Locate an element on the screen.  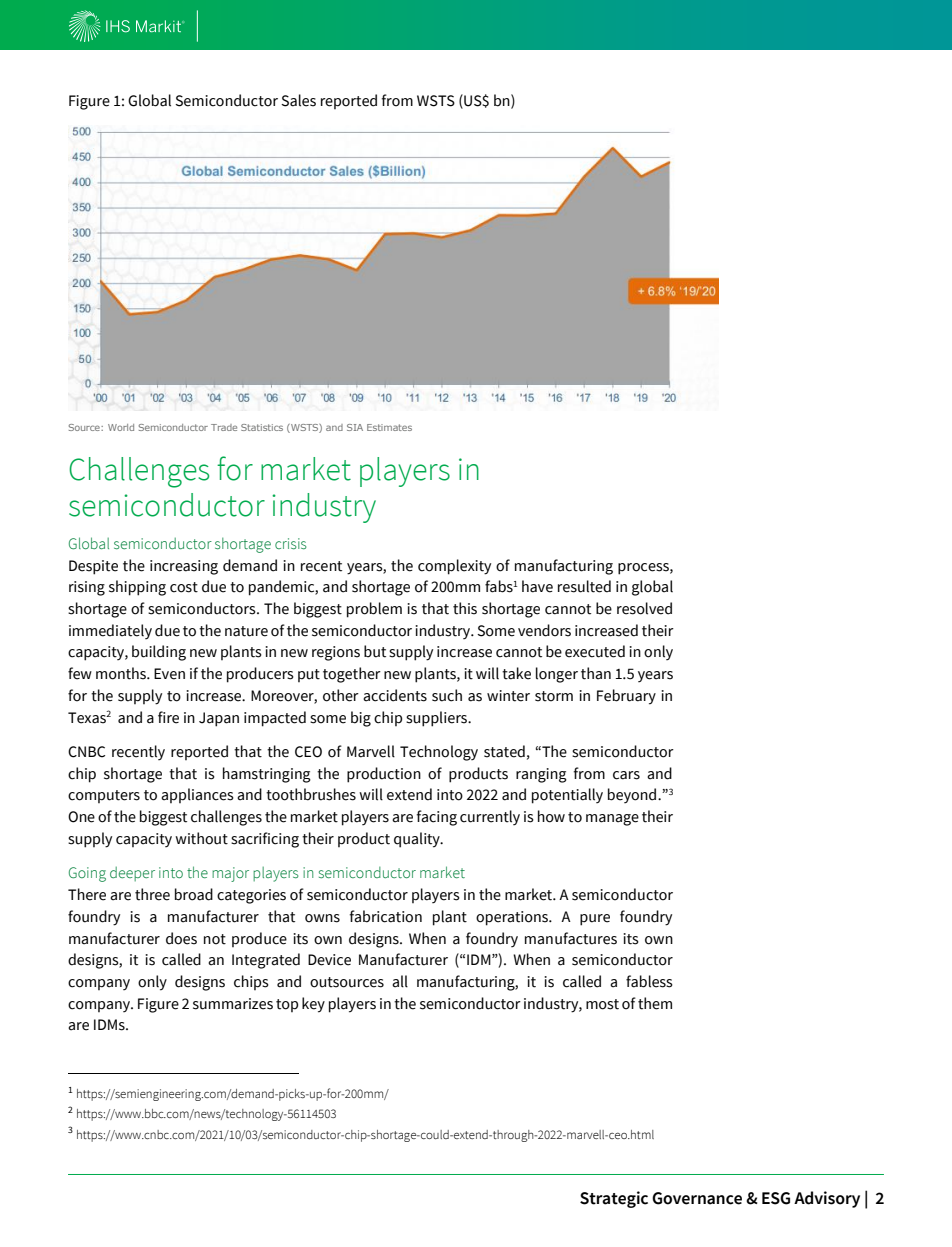
summarizes is located at coordinates (233, 1004).
